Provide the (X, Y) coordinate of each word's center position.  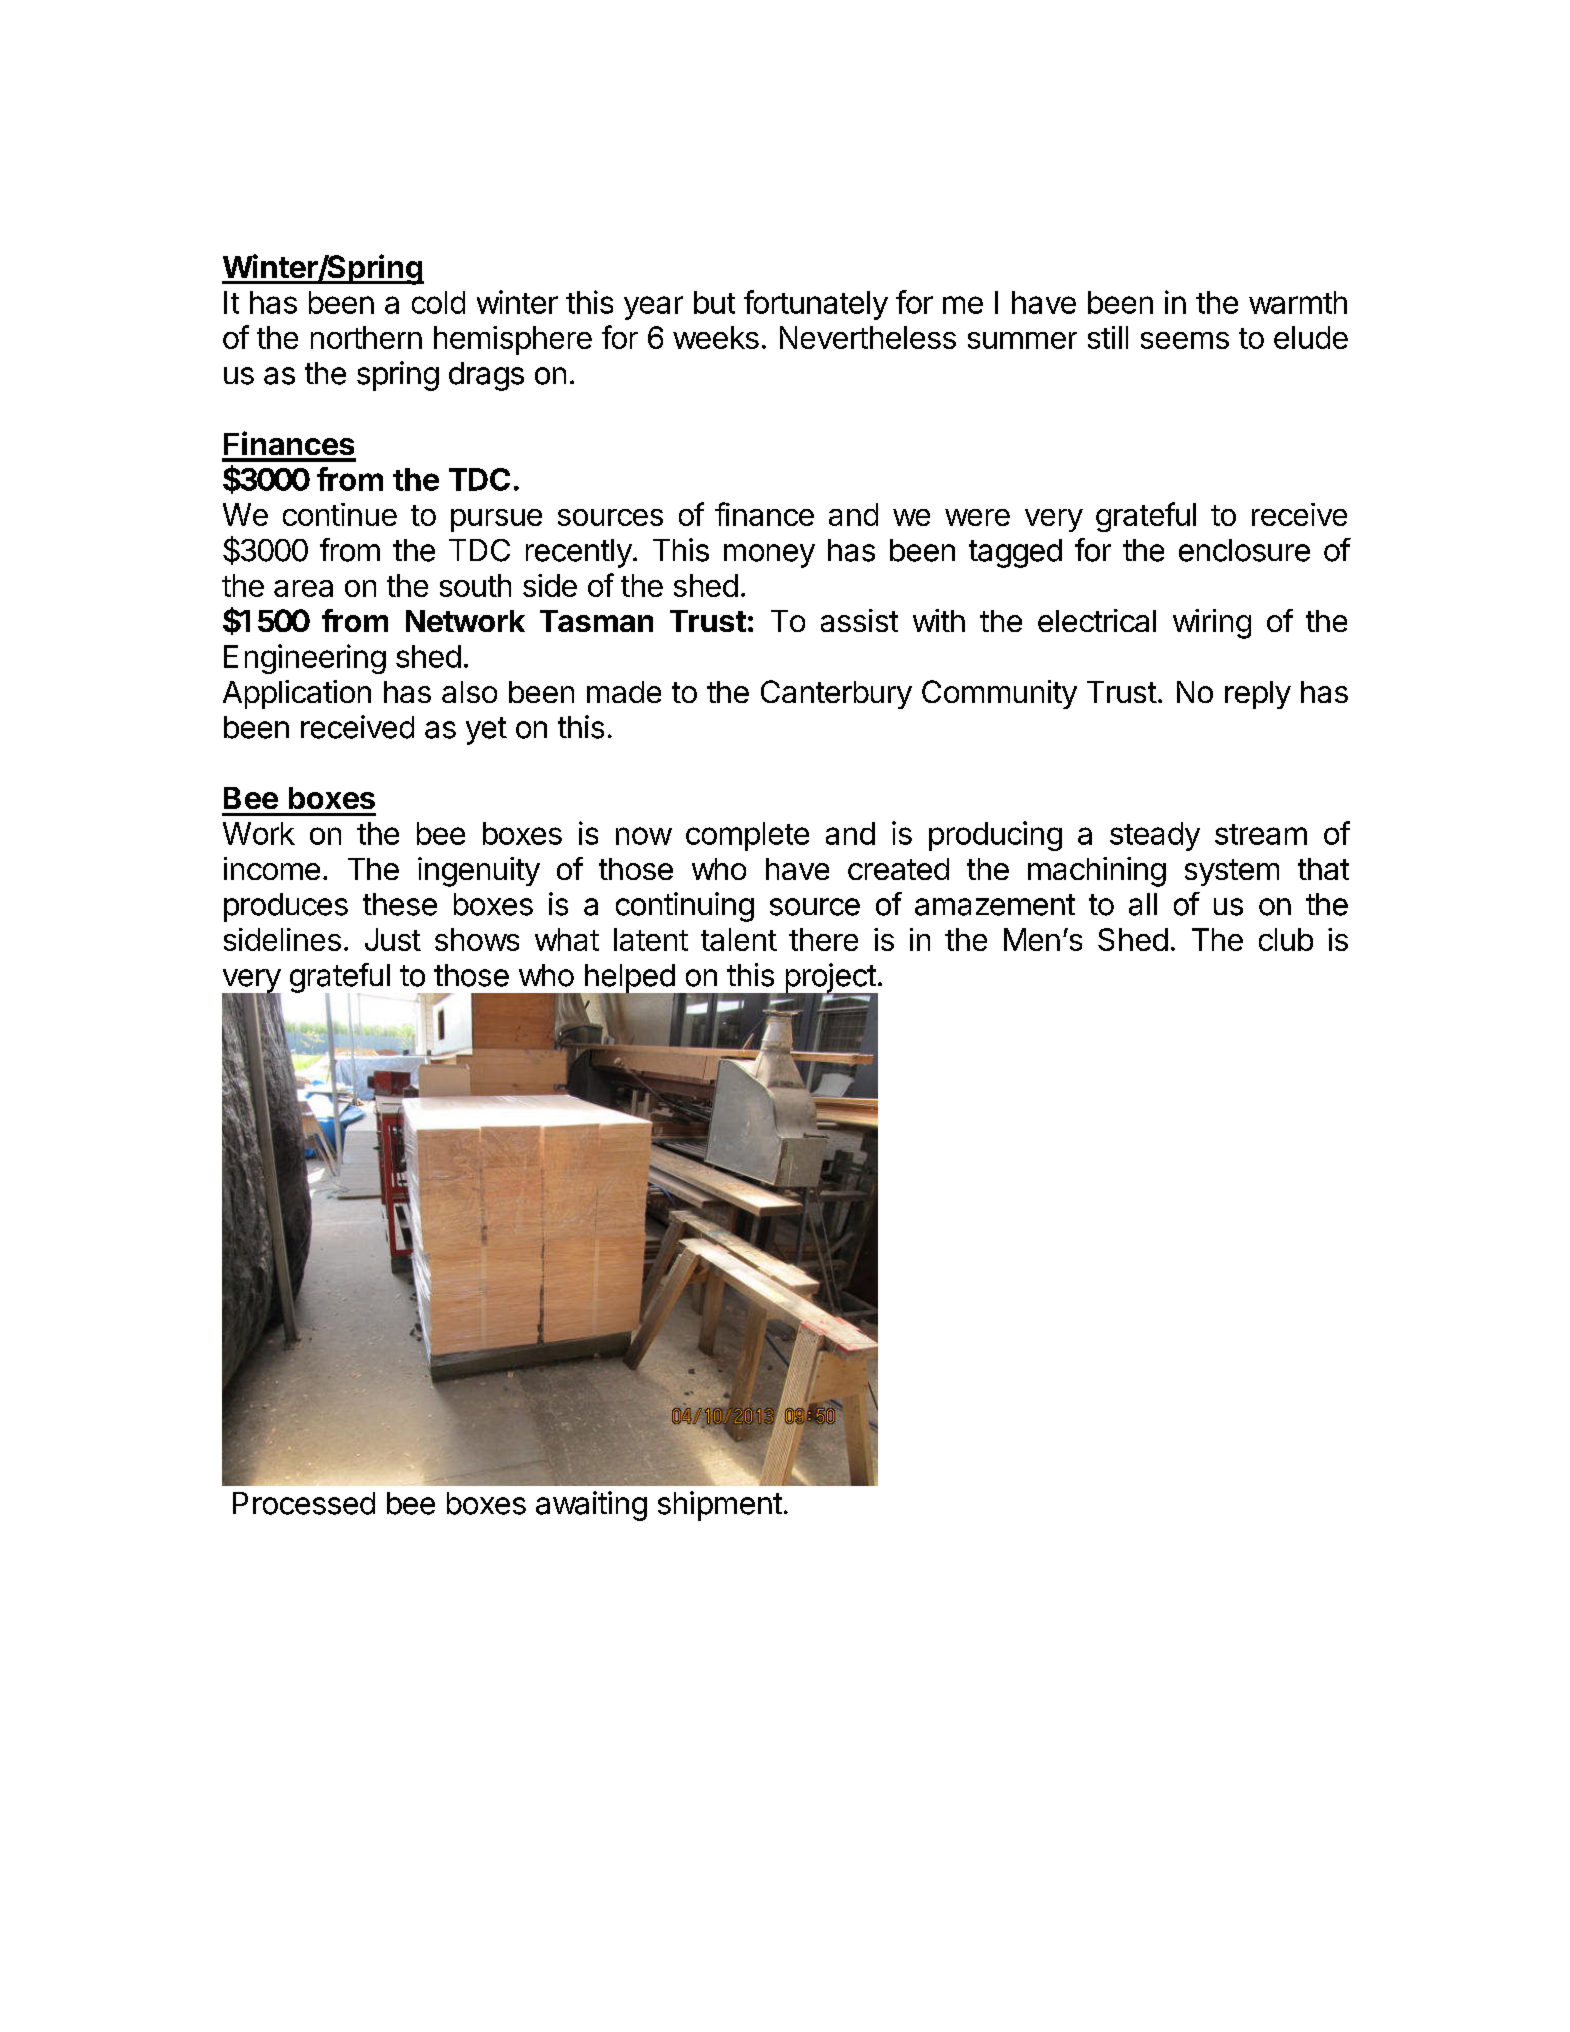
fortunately (816, 305)
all (1143, 904)
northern (366, 337)
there (823, 939)
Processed (304, 1503)
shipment (720, 1506)
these (400, 904)
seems (1185, 340)
